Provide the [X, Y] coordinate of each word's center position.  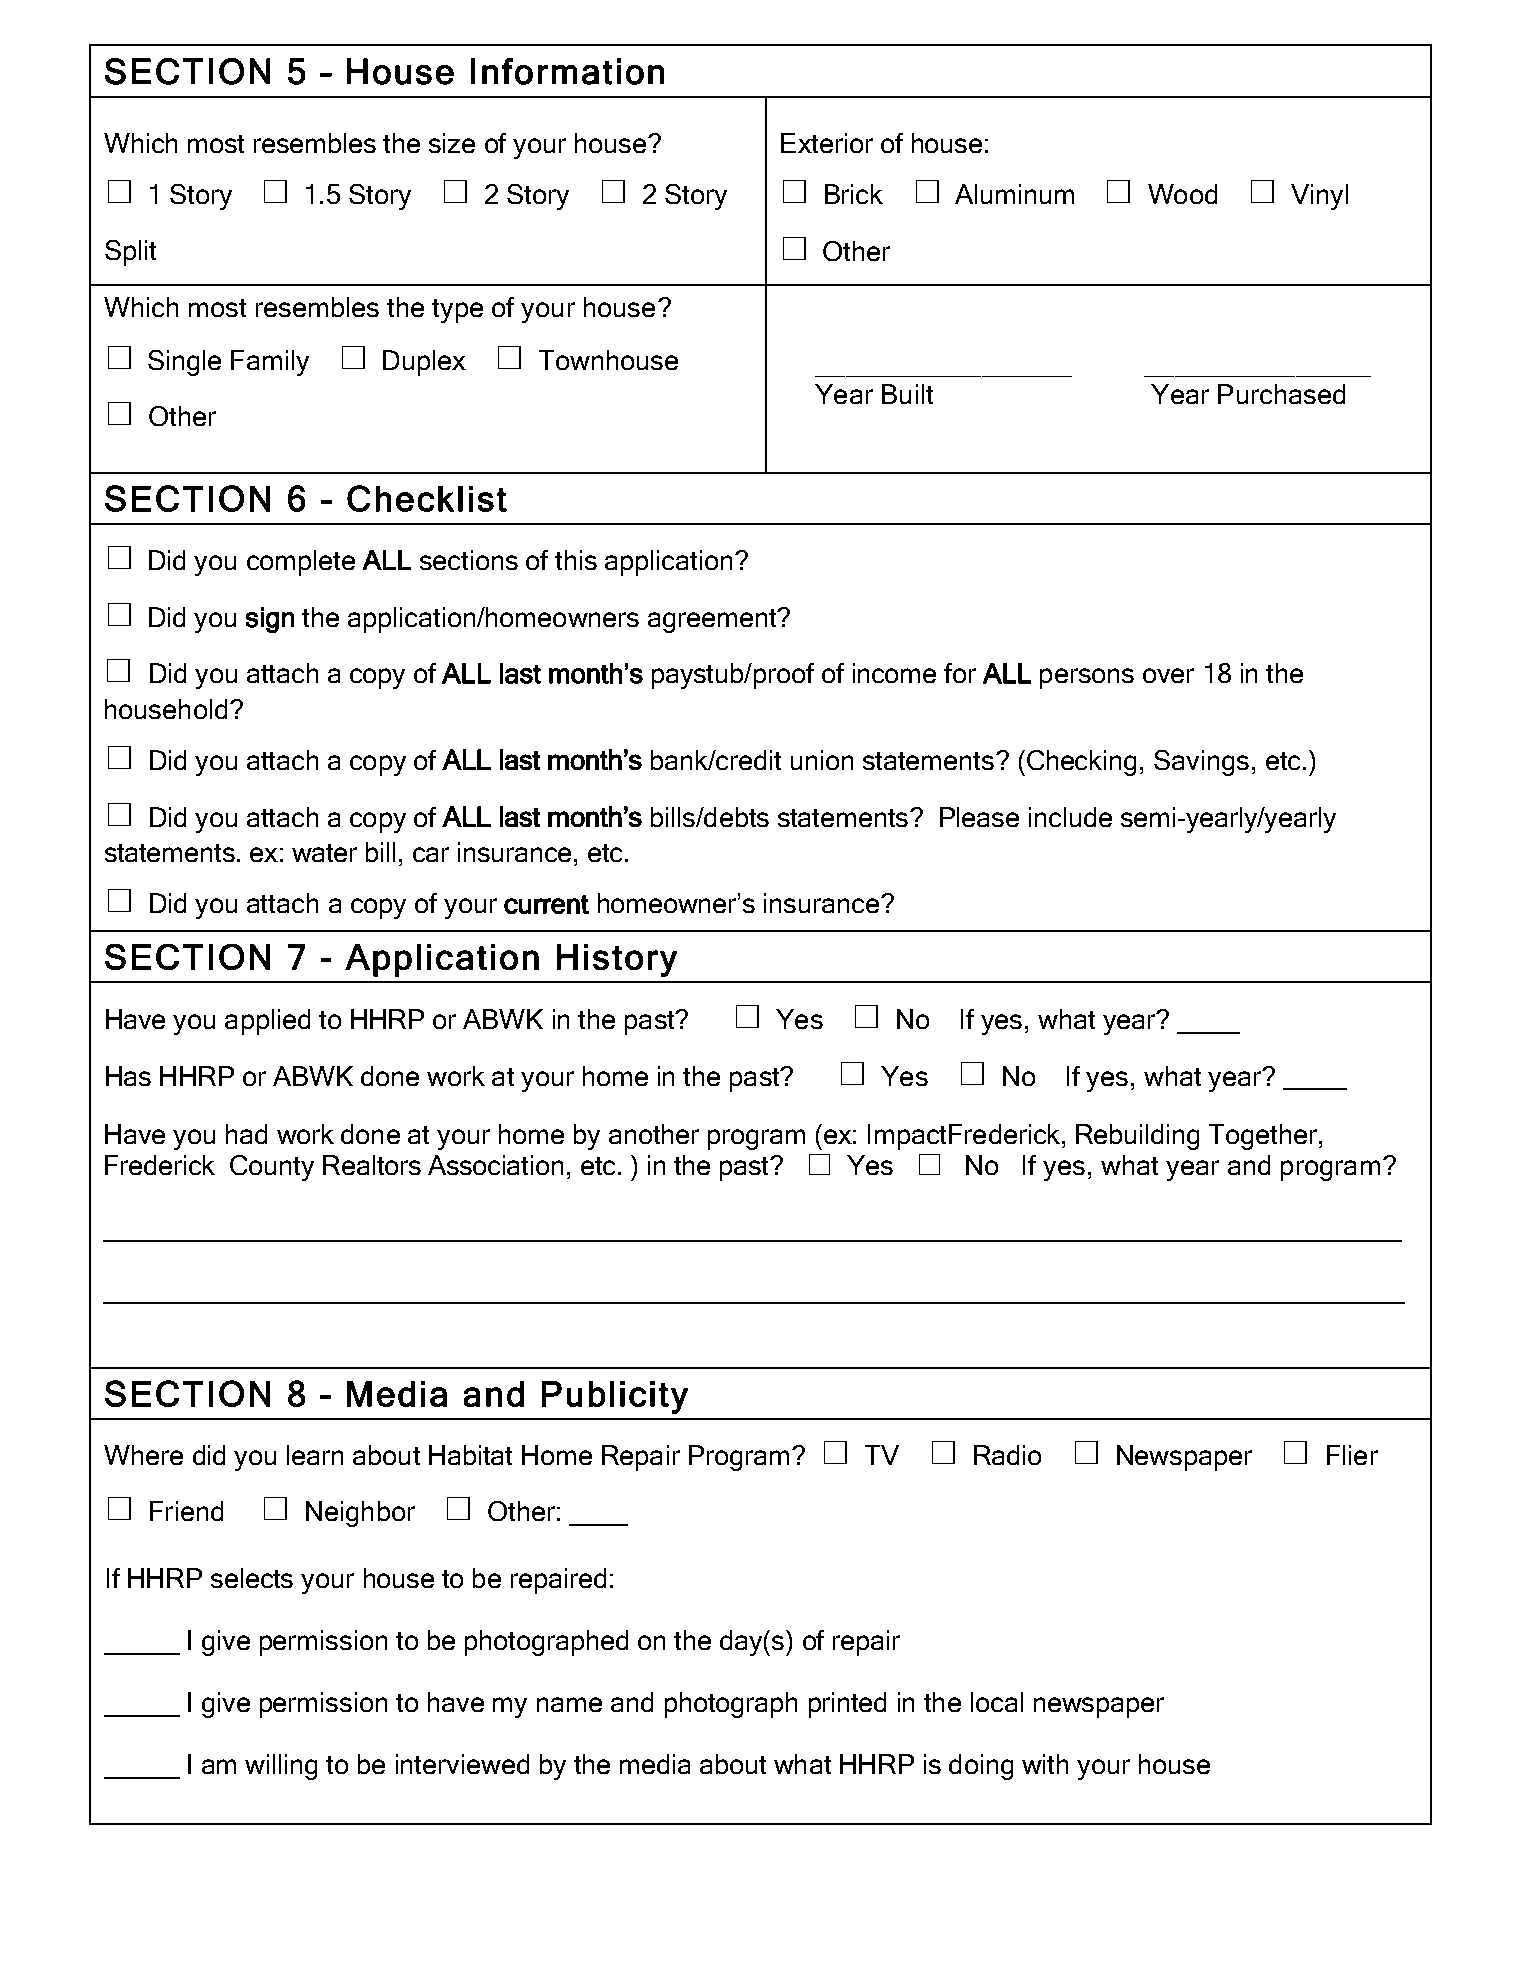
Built [907, 394]
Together [1264, 1137]
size [452, 143]
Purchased [1281, 394]
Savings [1201, 763]
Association [495, 1165]
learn [315, 1455]
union [822, 760]
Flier [1352, 1455]
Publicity [615, 1397]
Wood [1182, 194]
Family [270, 363]
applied [267, 1022]
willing [281, 1767]
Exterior [827, 143]
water [324, 853]
